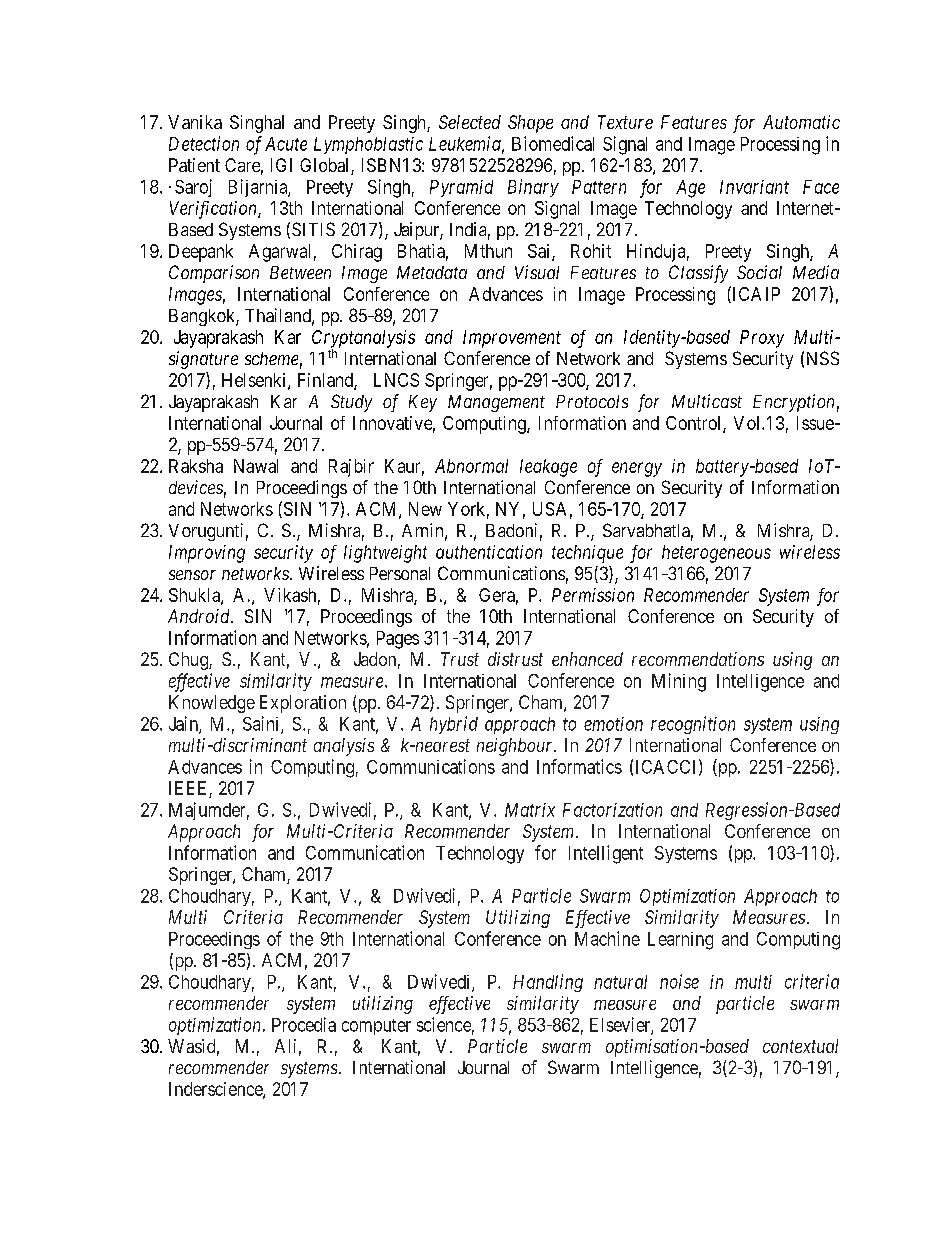 The height and width of the screenshot is (1233, 952). What do you see at coordinates (548, 983) in the screenshot?
I see `Handling` at bounding box center [548, 983].
